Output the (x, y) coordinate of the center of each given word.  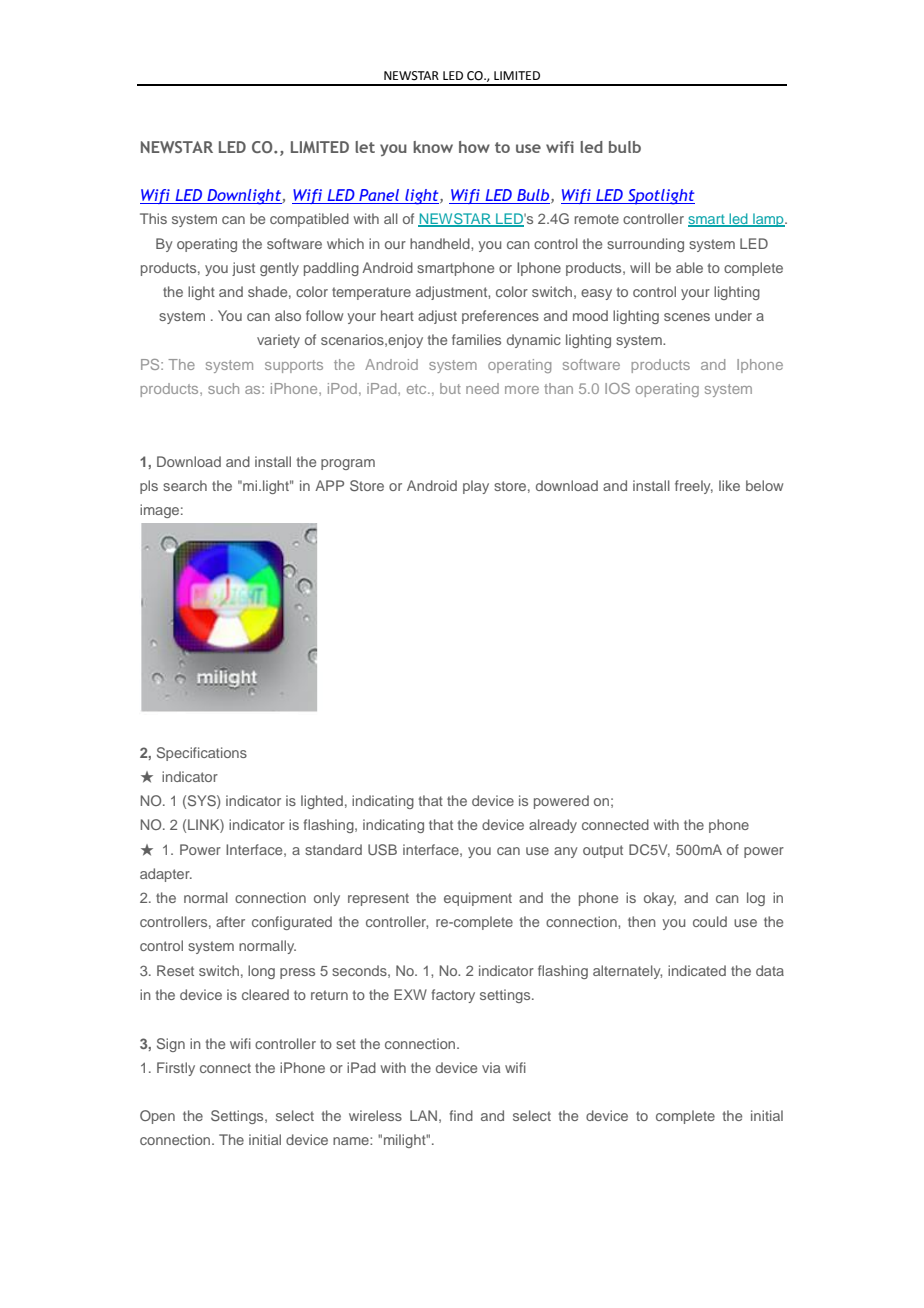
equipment (478, 899)
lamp (768, 220)
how (474, 147)
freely (694, 487)
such (223, 388)
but (450, 388)
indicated (697, 970)
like (729, 485)
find (461, 1115)
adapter (166, 875)
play (476, 487)
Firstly (176, 1069)
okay (660, 899)
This (153, 218)
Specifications (202, 754)
